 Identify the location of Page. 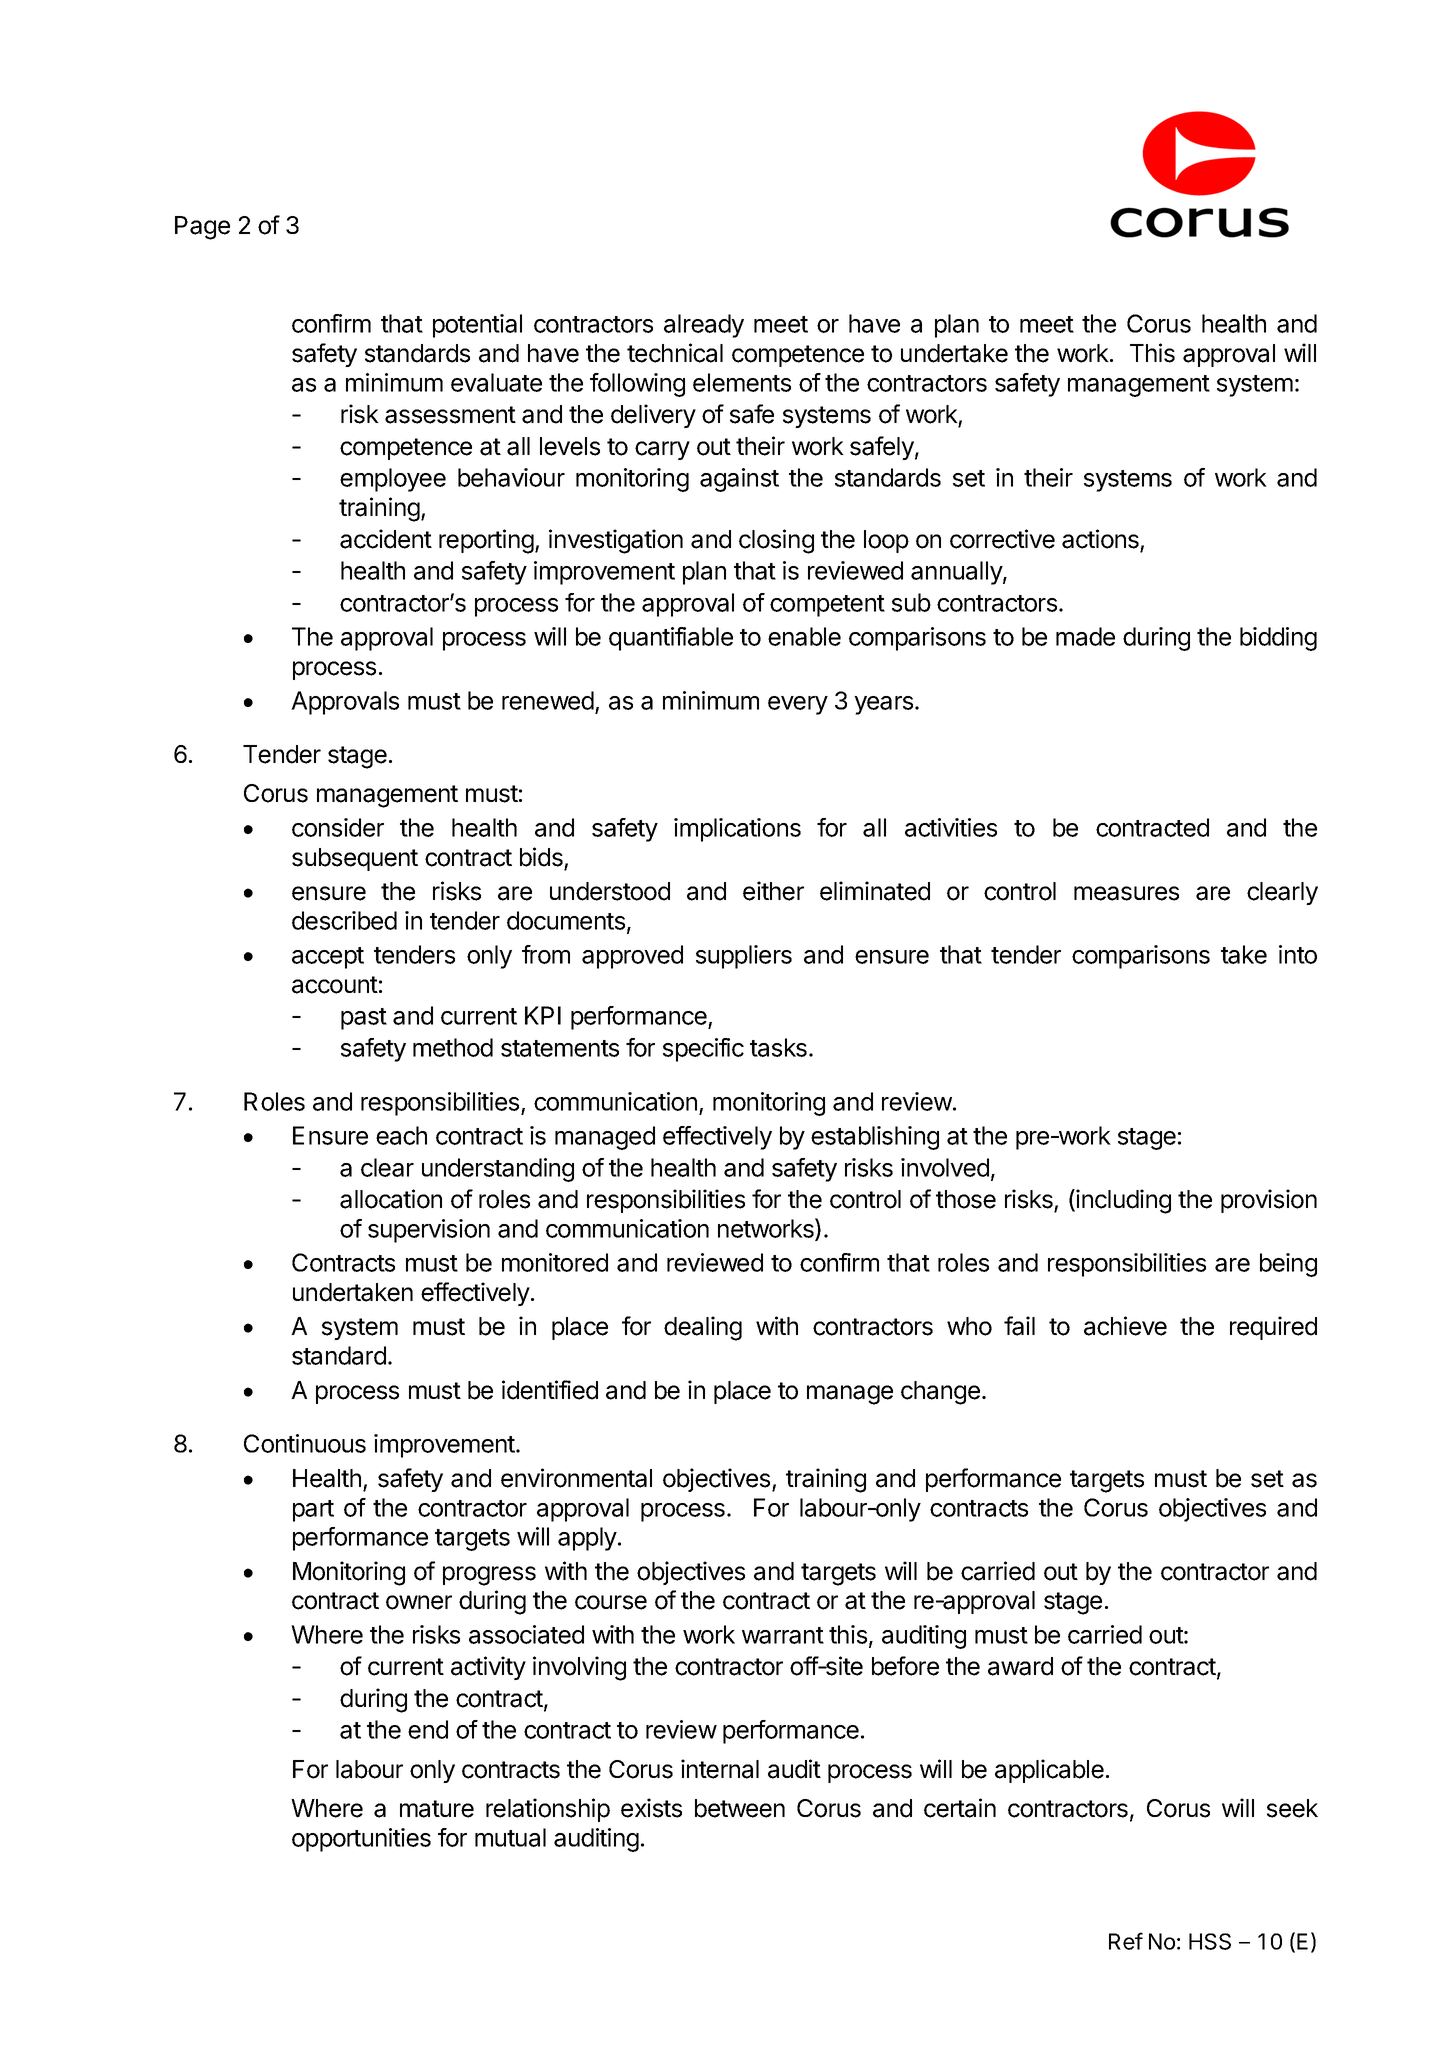
(202, 228).
